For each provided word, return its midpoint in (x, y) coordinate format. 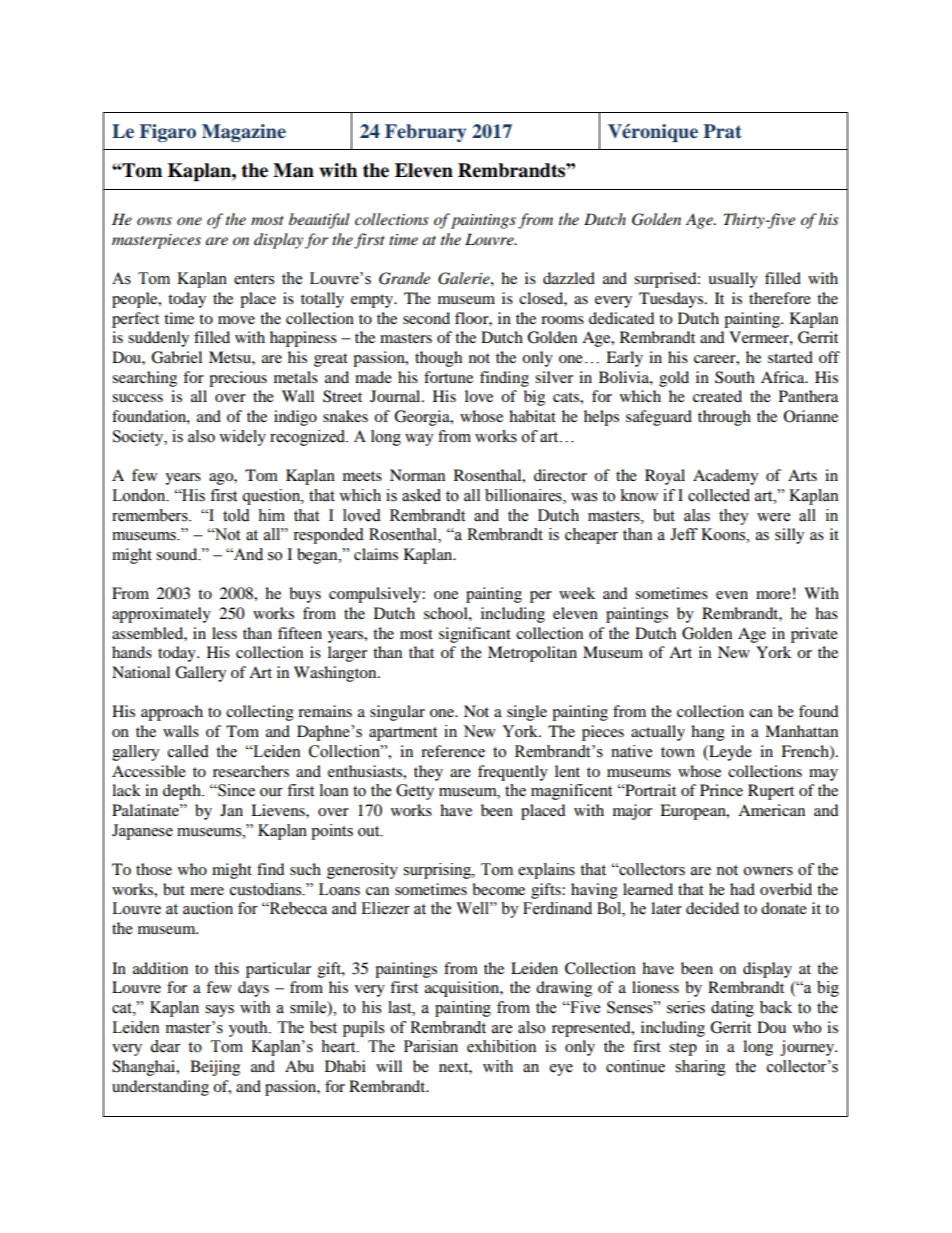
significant (475, 635)
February (425, 133)
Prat (723, 131)
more (773, 595)
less (224, 633)
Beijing (215, 1068)
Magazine (244, 133)
